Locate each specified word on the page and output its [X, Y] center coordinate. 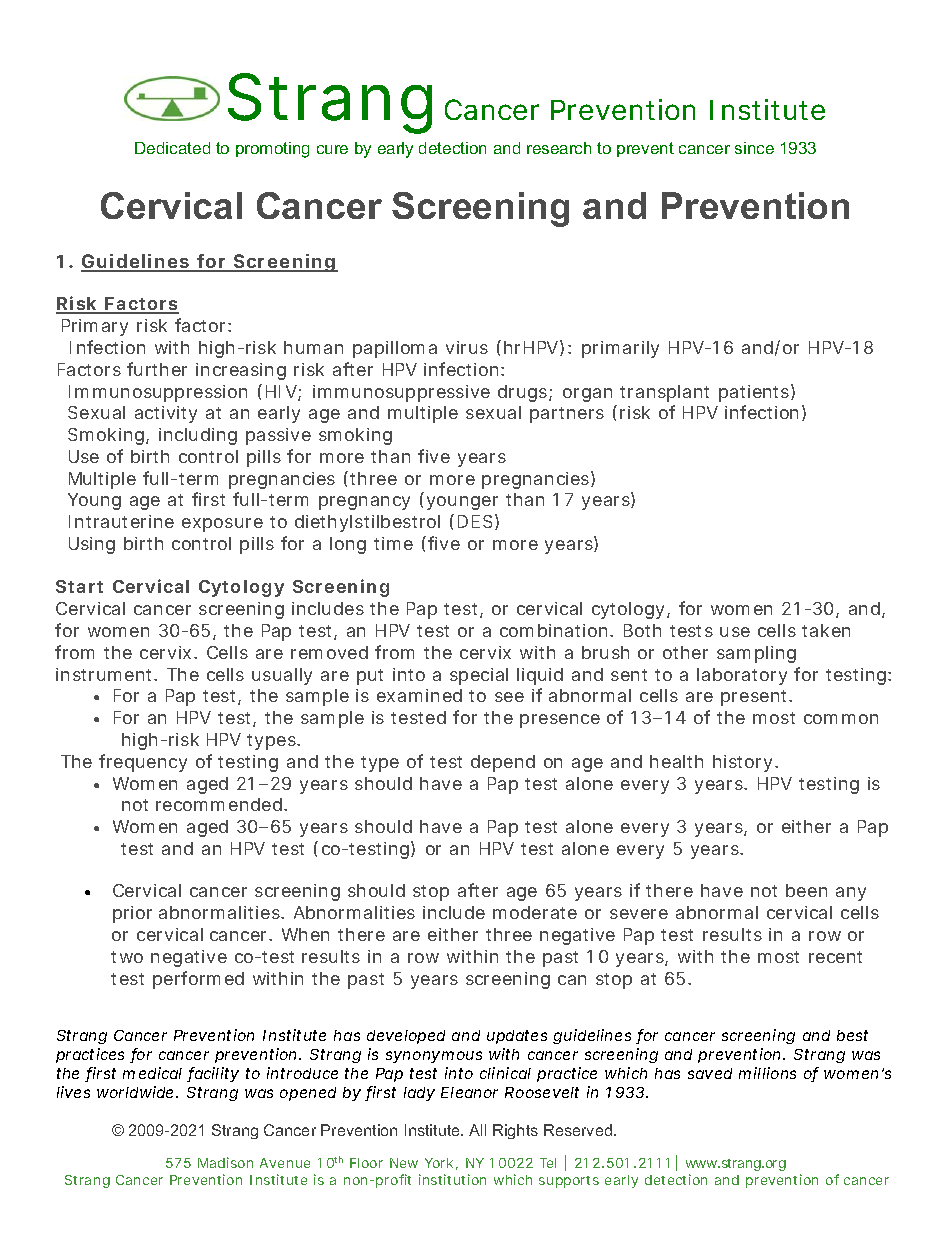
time [393, 543]
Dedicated [172, 148]
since [754, 148]
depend [503, 763]
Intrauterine [121, 521]
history [744, 763]
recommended [219, 804]
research [559, 148]
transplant [664, 393]
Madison [225, 1162]
